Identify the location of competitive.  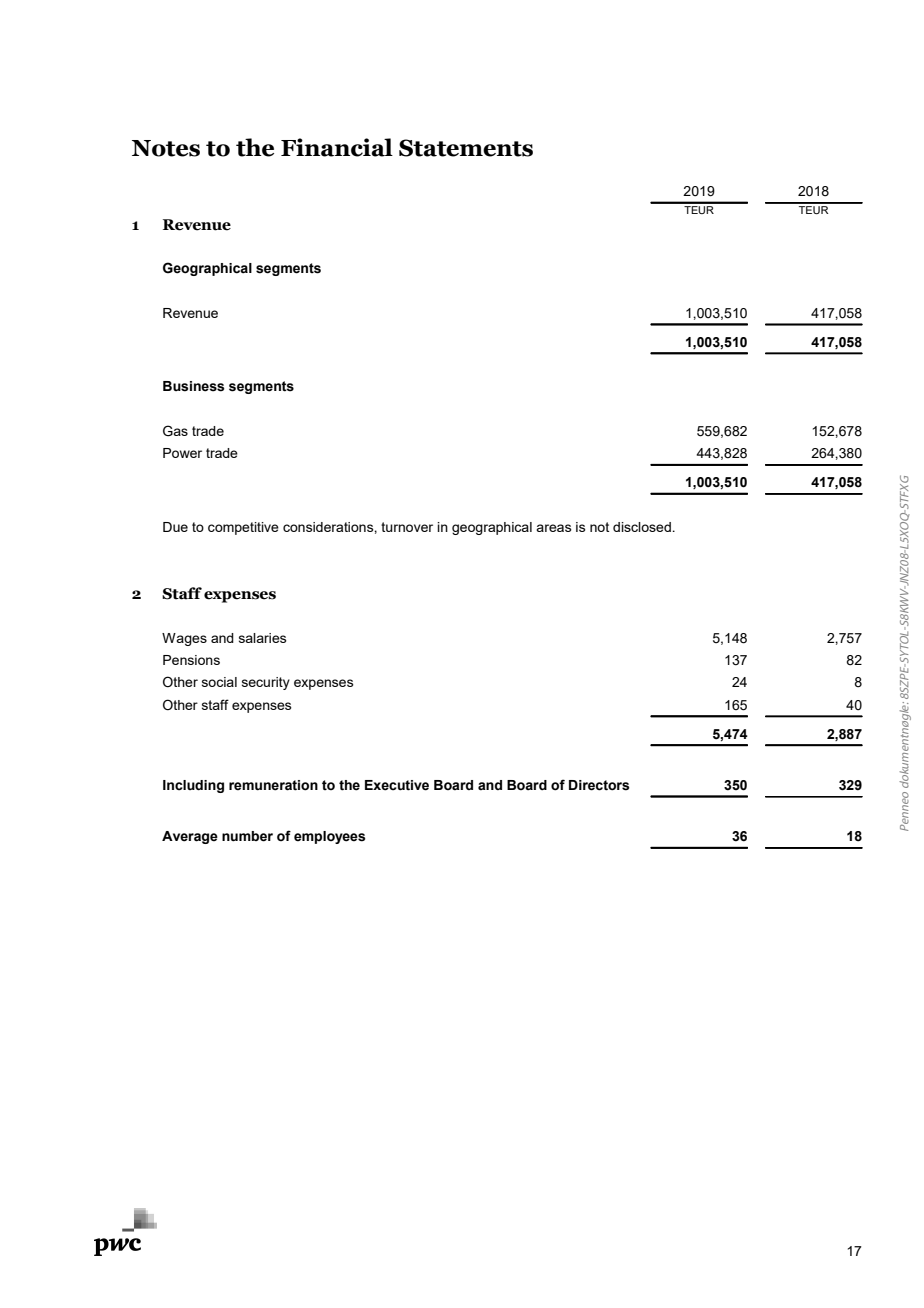
(243, 528).
